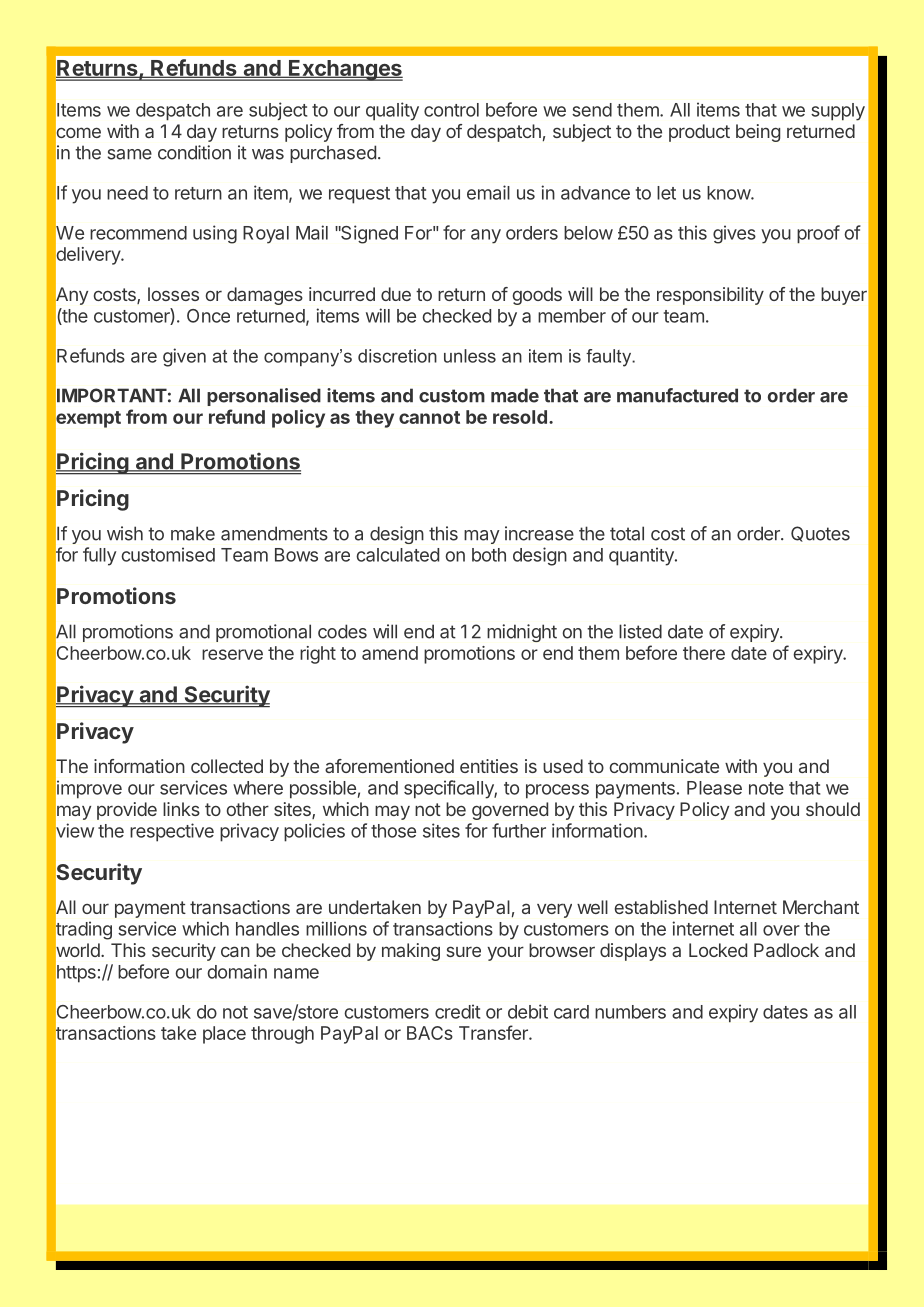 The width and height of the page is (924, 1307). Describe the element at coordinates (451, 110) in the page. I see `control` at that location.
